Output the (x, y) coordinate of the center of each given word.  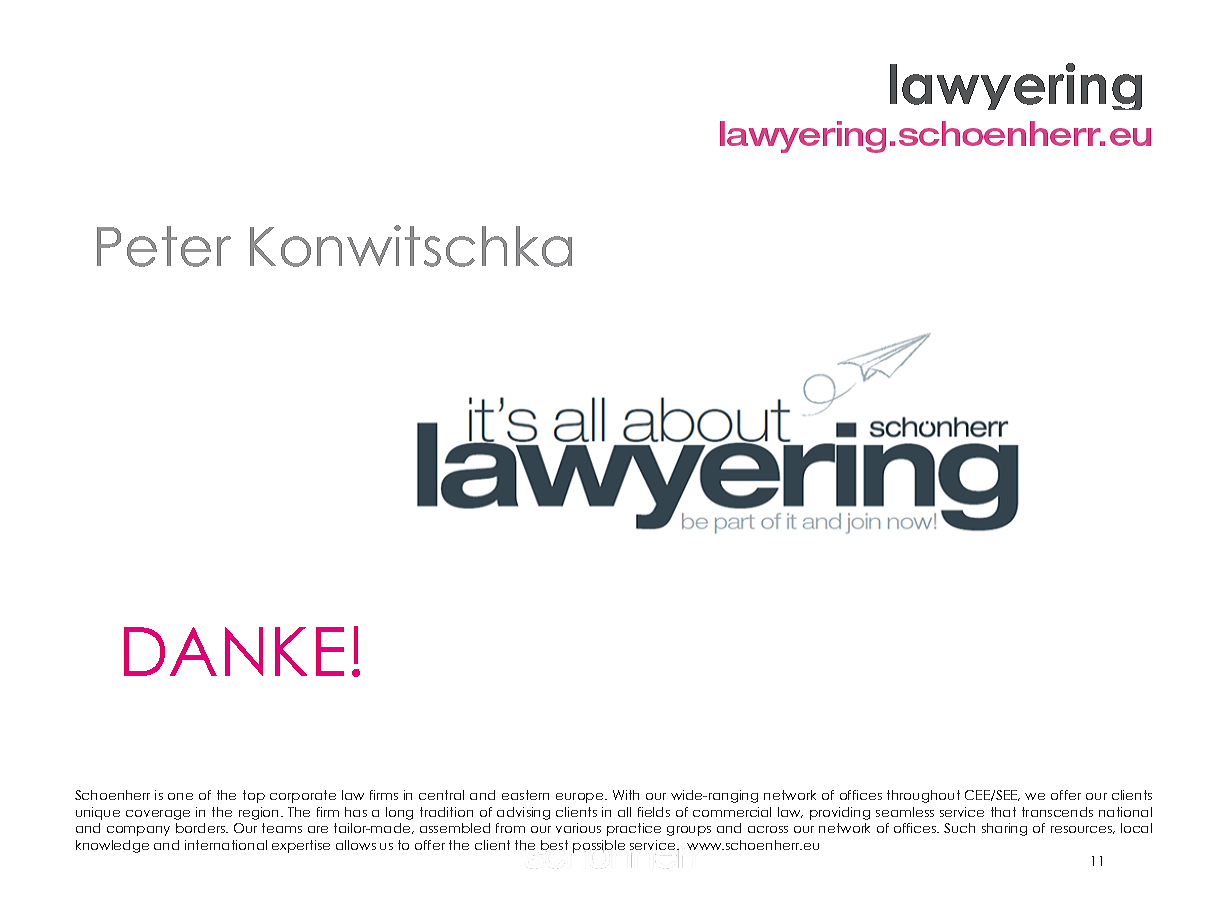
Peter (164, 246)
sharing (1004, 829)
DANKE (234, 651)
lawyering (1016, 86)
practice (634, 829)
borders (201, 828)
